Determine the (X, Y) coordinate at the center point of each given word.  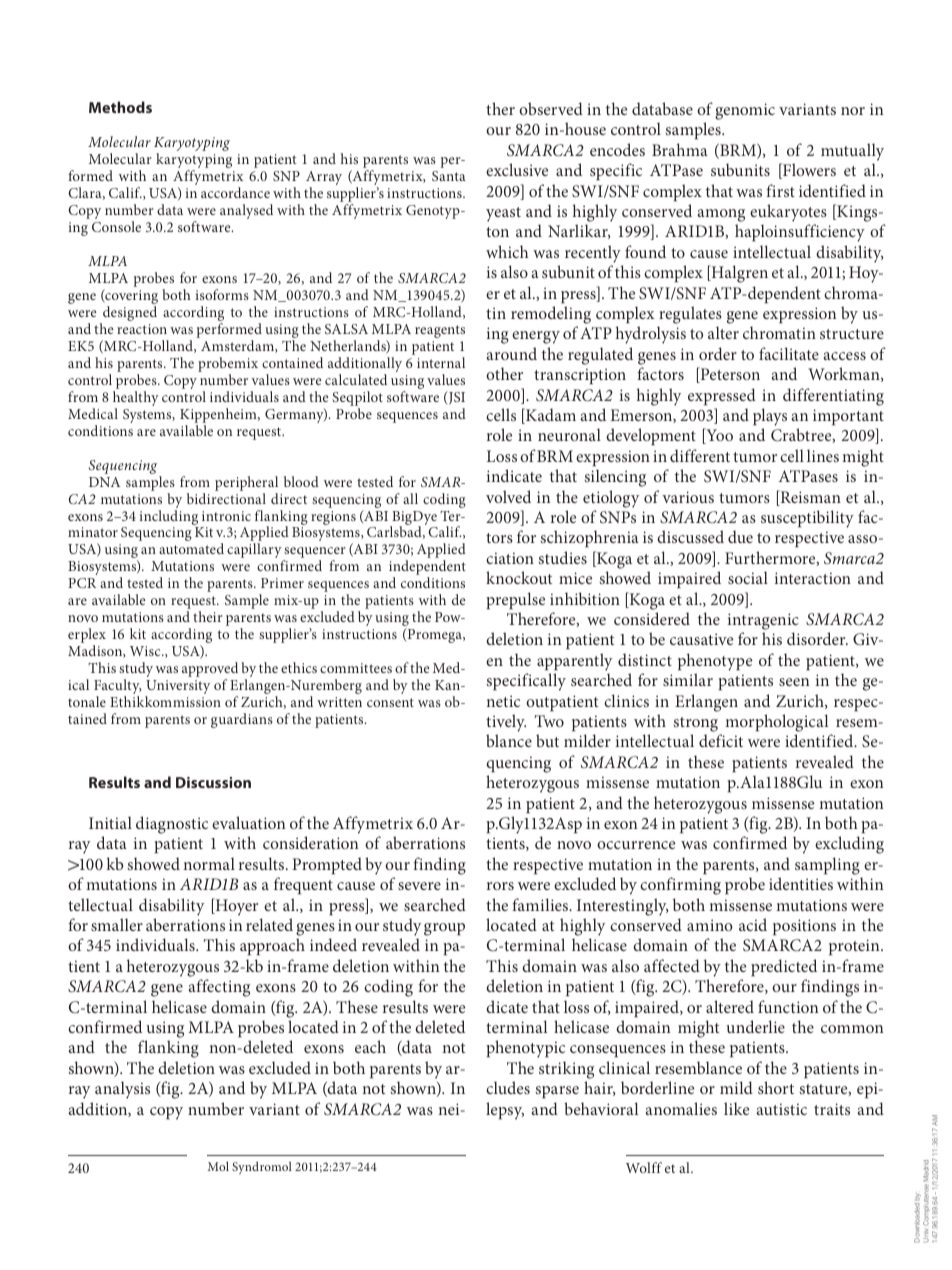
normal (209, 863)
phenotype (715, 662)
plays (770, 417)
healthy (136, 400)
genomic (745, 111)
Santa (449, 176)
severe (419, 886)
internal (441, 362)
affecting (219, 988)
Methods (120, 107)
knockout (519, 577)
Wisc (146, 651)
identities (801, 883)
